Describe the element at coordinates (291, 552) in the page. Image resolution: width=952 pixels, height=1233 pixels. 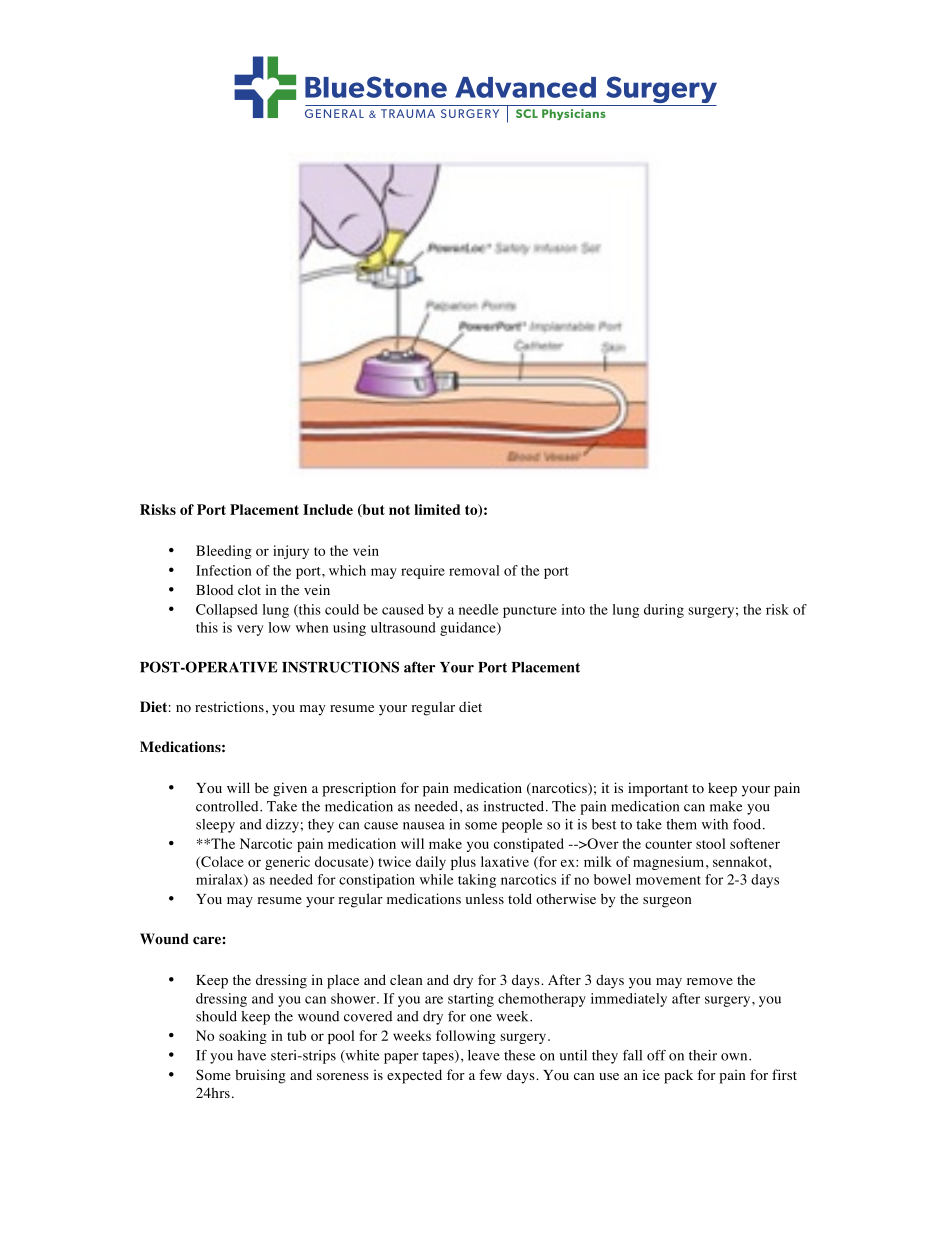
I see `injury` at that location.
